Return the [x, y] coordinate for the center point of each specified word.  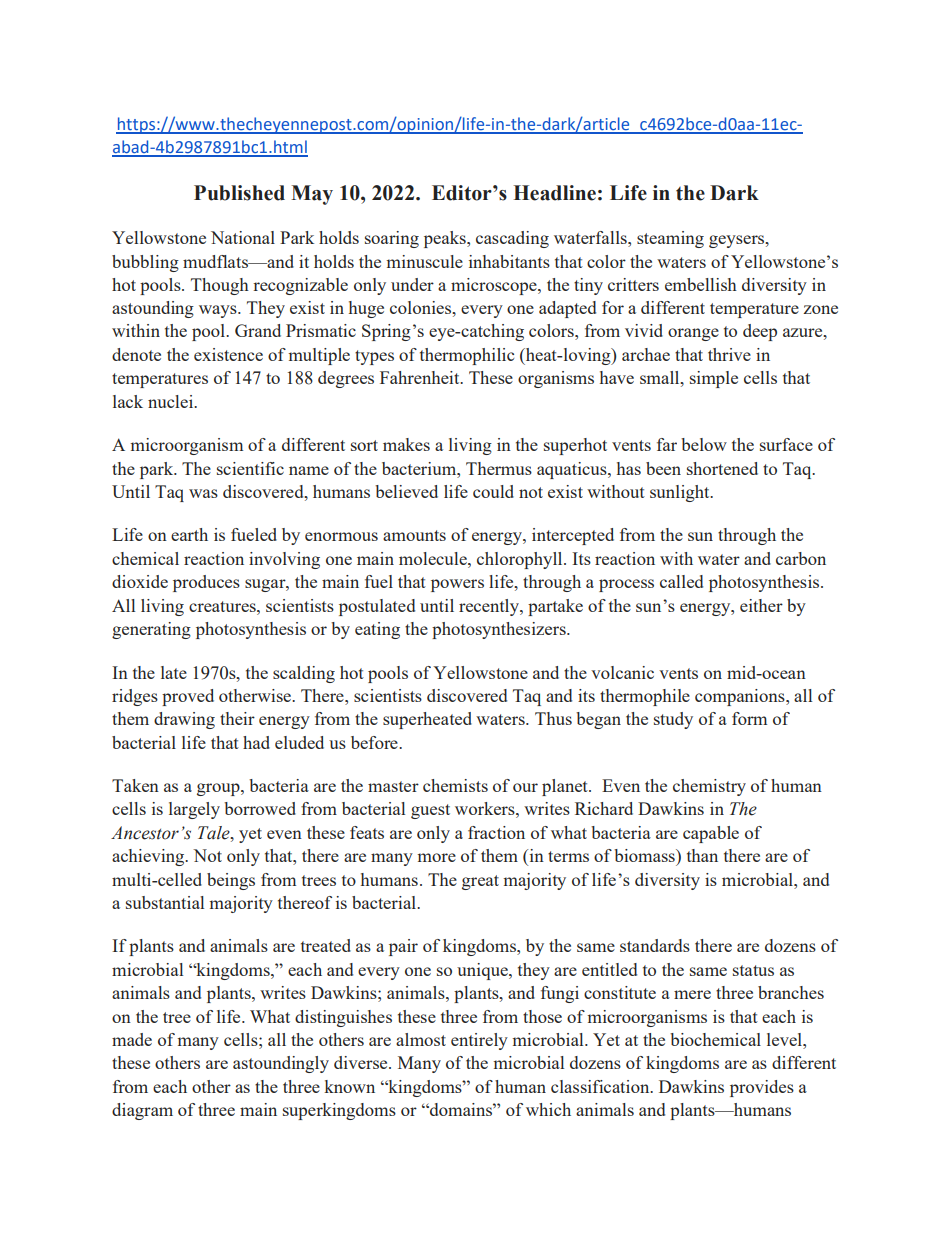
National [243, 237]
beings [231, 881]
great [480, 882]
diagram [142, 1111]
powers [457, 585]
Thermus [499, 468]
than [702, 855]
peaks [446, 239]
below [704, 444]
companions [741, 697]
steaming [670, 239]
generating [151, 630]
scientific [250, 468]
